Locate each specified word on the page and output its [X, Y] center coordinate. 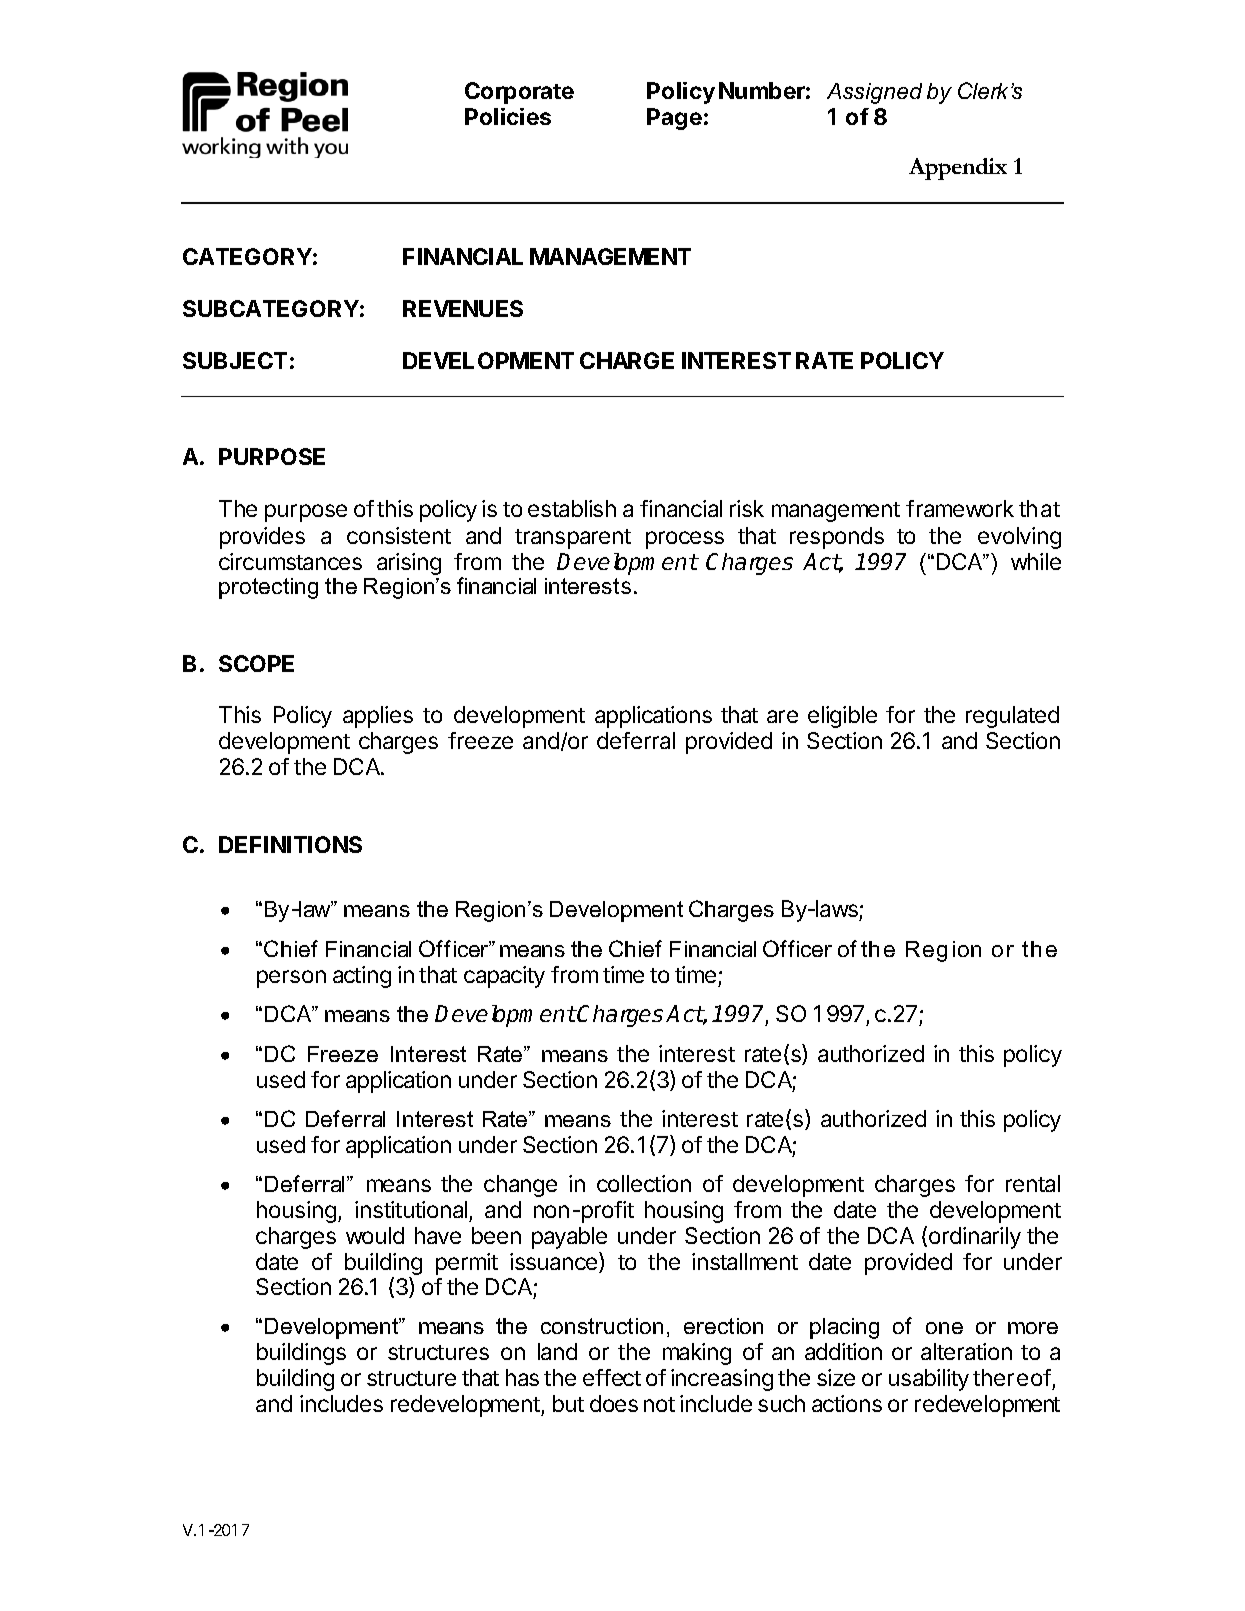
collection [644, 1183]
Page [674, 119]
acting [362, 977]
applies [378, 717]
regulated [1012, 717]
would [375, 1235]
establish [572, 508]
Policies [508, 116]
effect [612, 1377]
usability [929, 1380]
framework [960, 508]
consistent [399, 535]
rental [1033, 1183]
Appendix [958, 169]
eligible [842, 717]
